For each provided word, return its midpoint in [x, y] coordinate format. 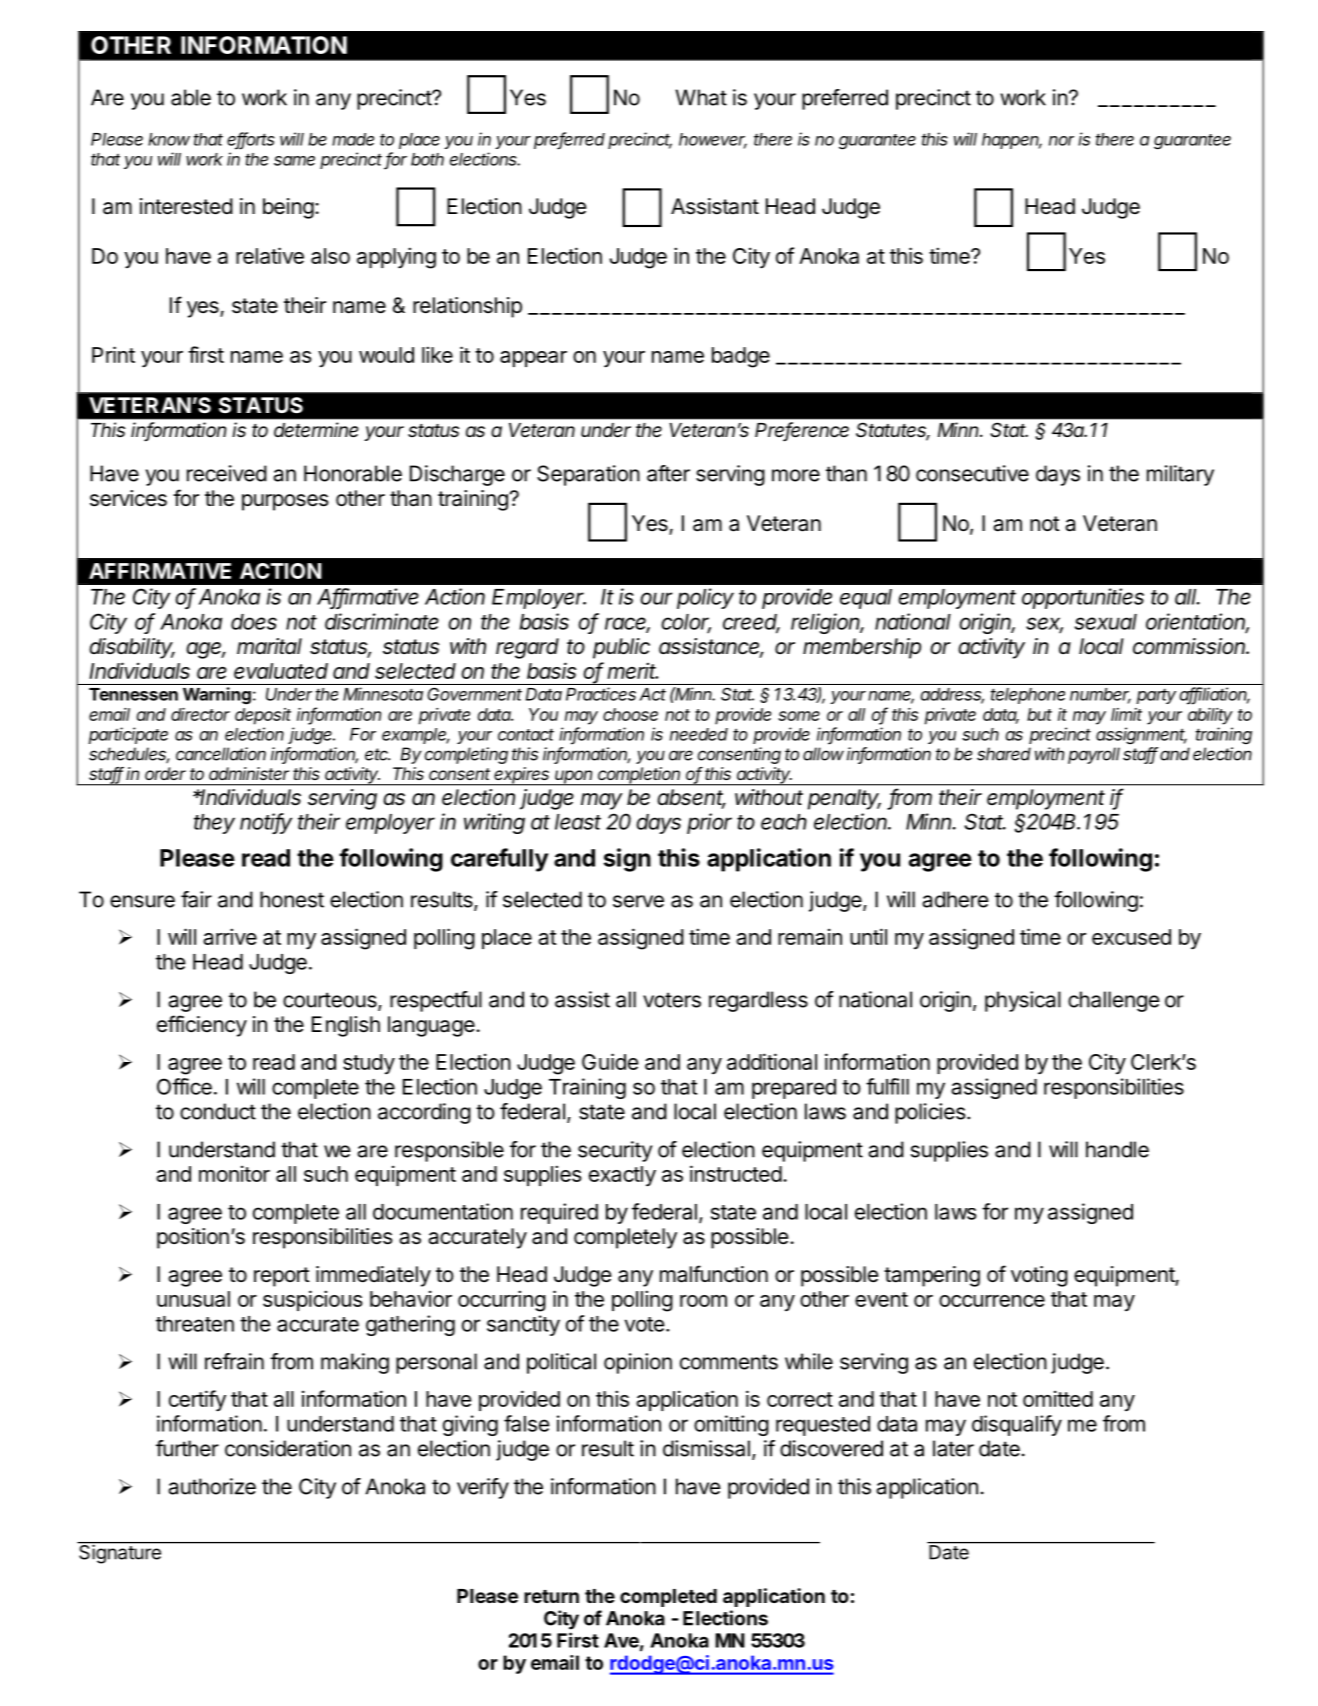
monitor [234, 1173]
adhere [955, 899]
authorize [212, 1486]
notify [266, 823]
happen [1012, 141]
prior [709, 823]
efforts [251, 140]
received [227, 473]
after [668, 473]
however [713, 140]
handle [1117, 1149]
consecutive [972, 473]
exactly [622, 1176]
